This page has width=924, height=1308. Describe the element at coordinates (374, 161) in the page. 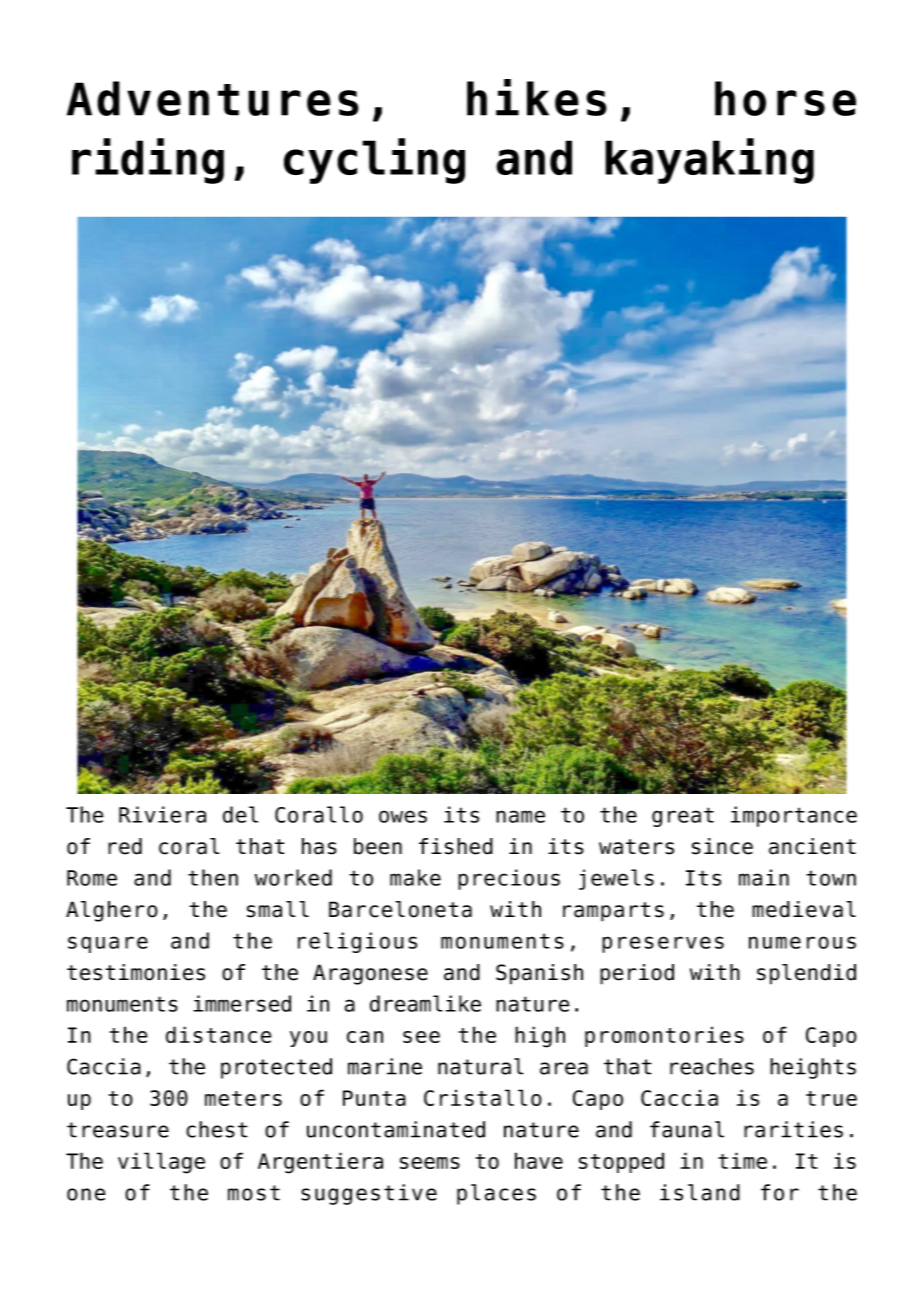

I see `cycling` at that location.
